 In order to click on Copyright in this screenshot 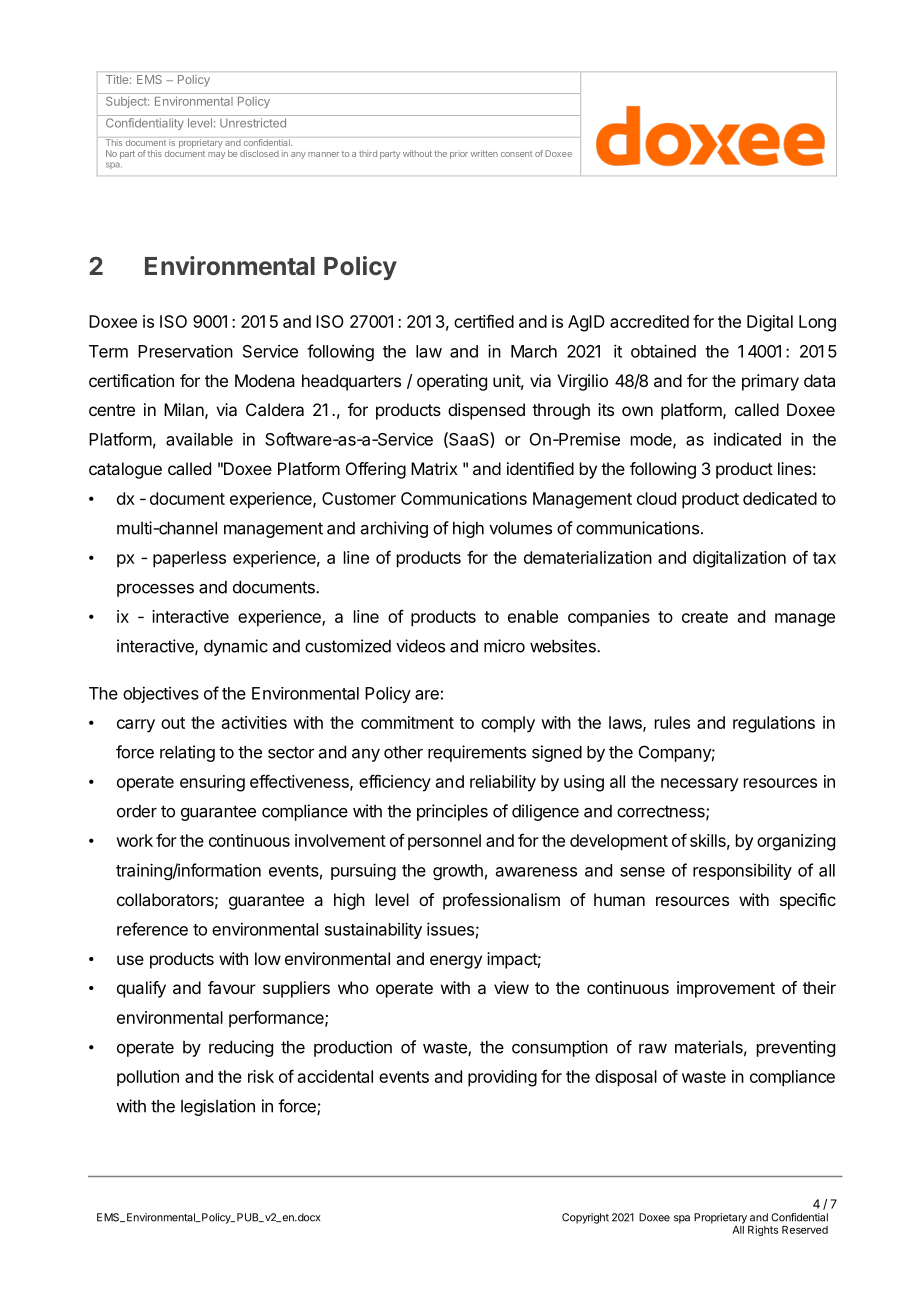, I will do `click(585, 1218)`.
